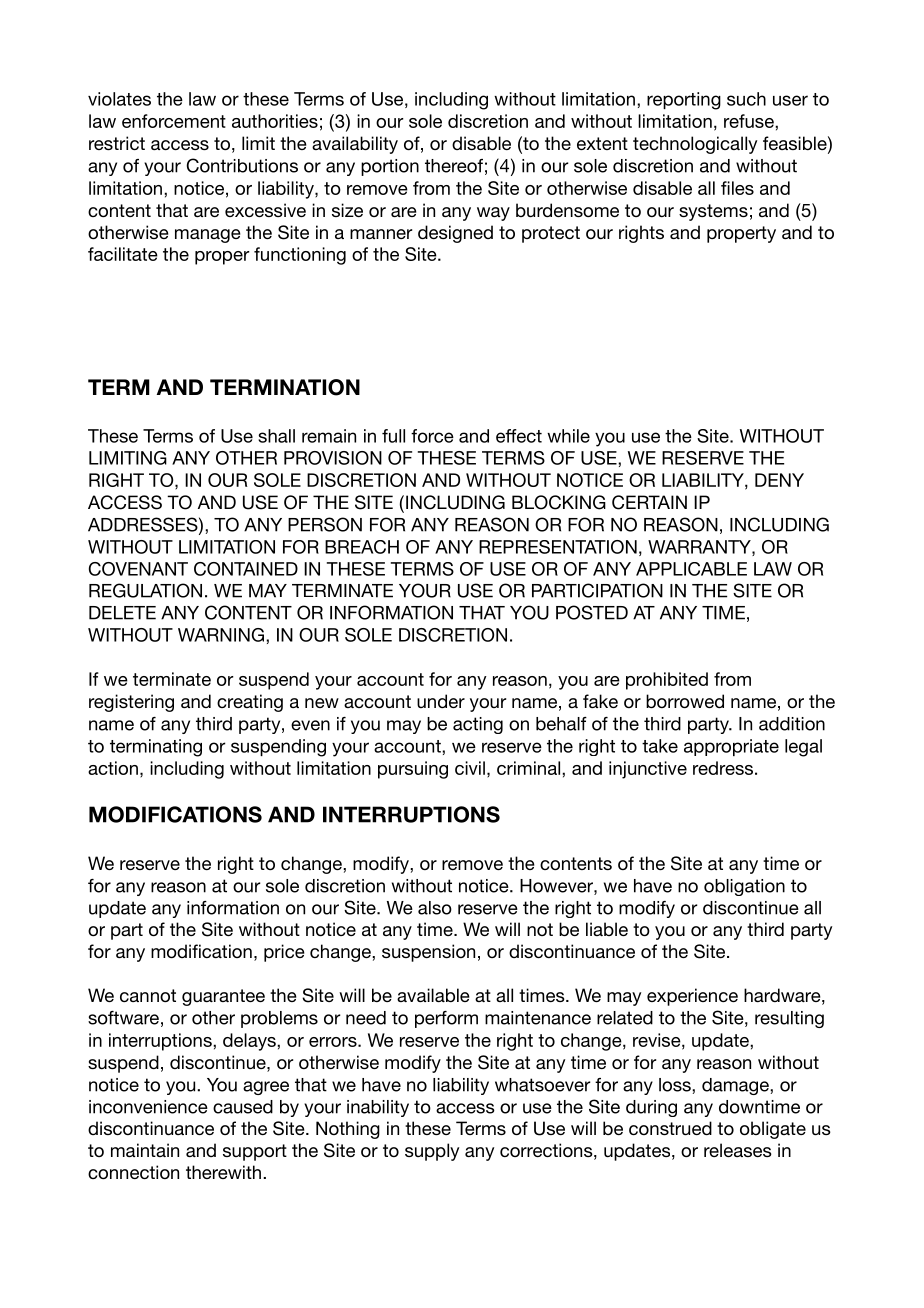 This document has width=924, height=1308. I want to click on thereof, so click(454, 166).
